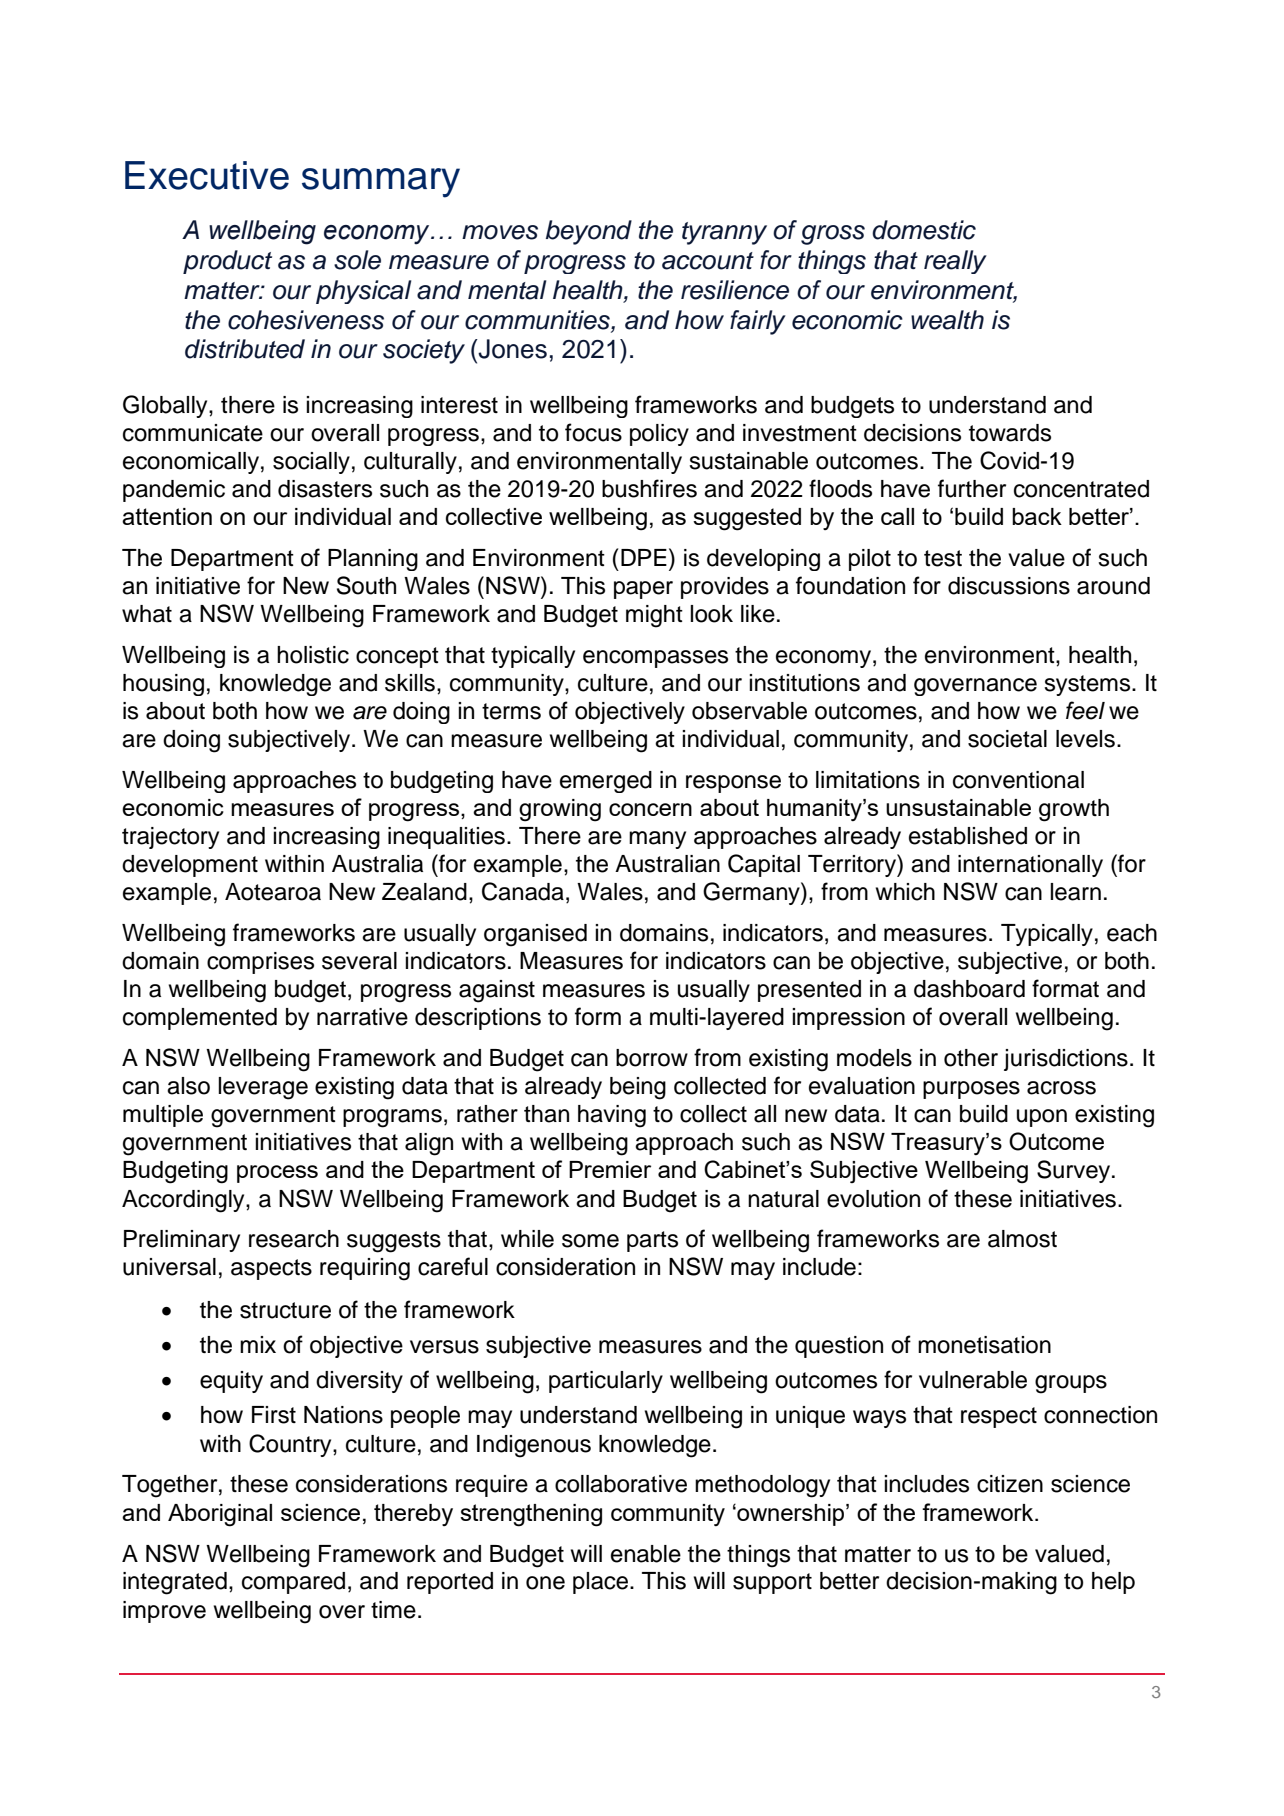 Image resolution: width=1284 pixels, height=1816 pixels. What do you see at coordinates (293, 1583) in the screenshot?
I see `compared` at bounding box center [293, 1583].
